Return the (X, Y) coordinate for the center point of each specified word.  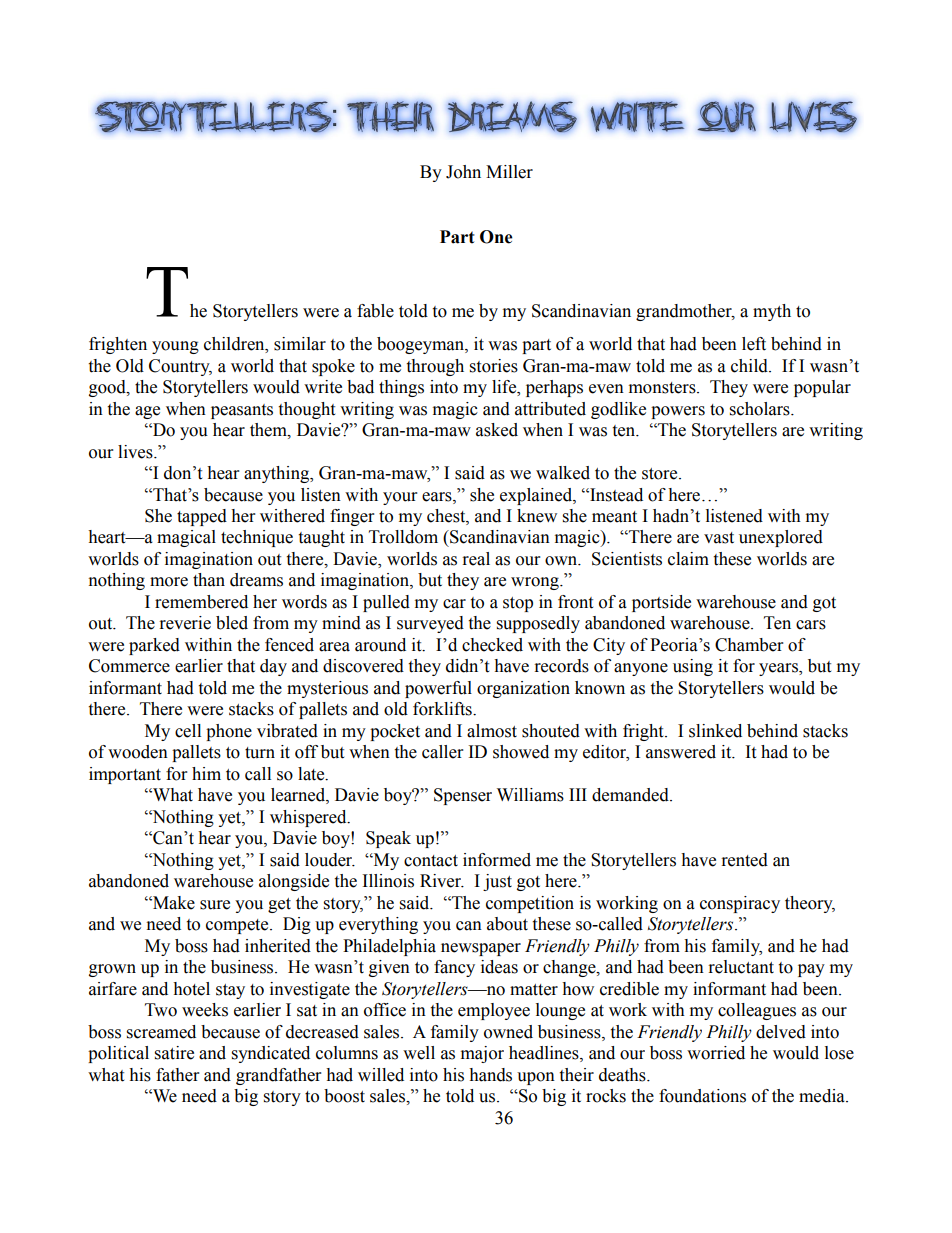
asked (497, 430)
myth (772, 312)
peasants (242, 411)
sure (215, 905)
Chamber (749, 645)
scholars (761, 409)
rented (745, 860)
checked (492, 645)
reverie (185, 623)
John (463, 172)
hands (490, 1075)
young (175, 347)
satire (174, 1053)
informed (497, 860)
